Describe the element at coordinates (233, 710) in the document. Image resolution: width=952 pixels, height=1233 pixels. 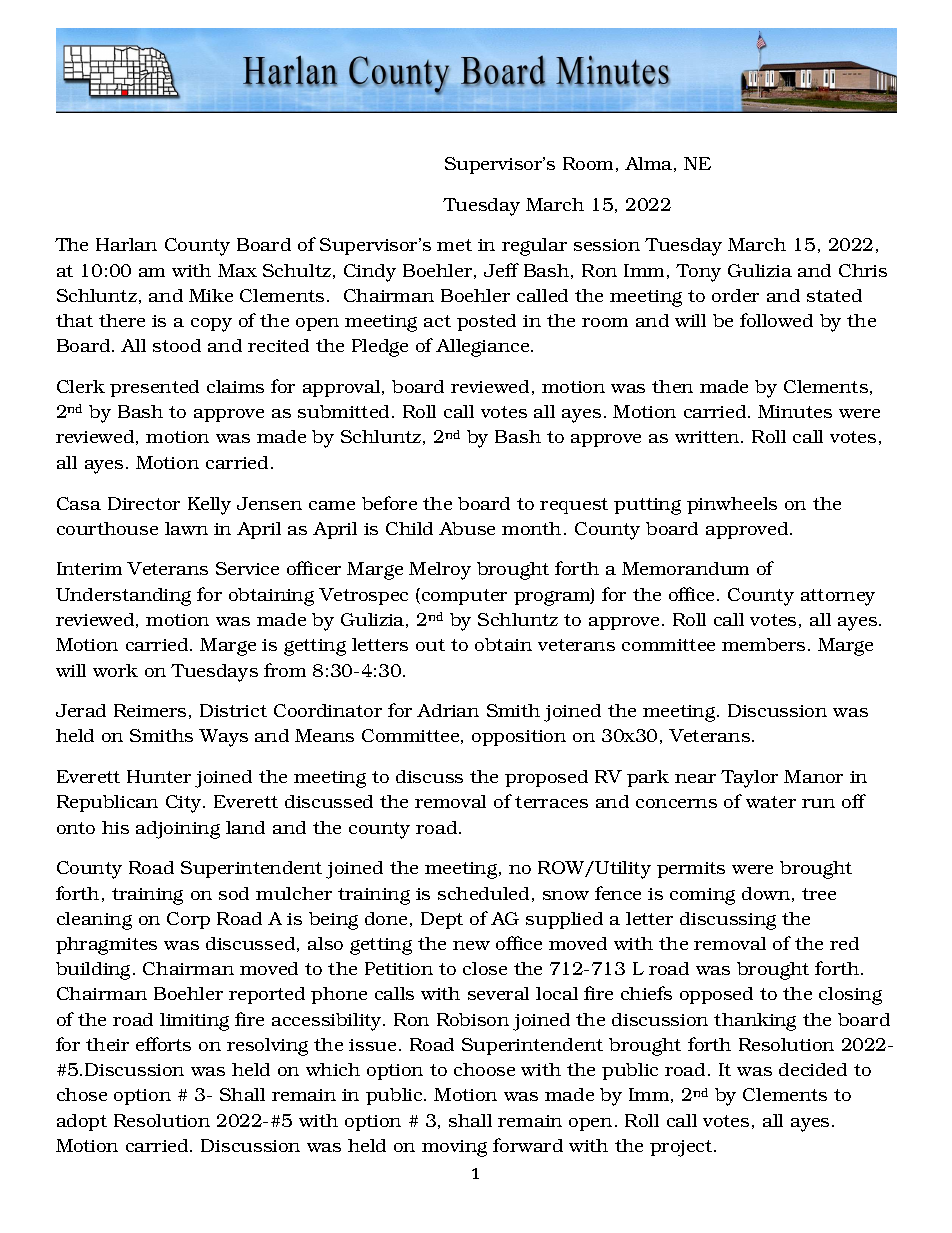
I see `District` at that location.
